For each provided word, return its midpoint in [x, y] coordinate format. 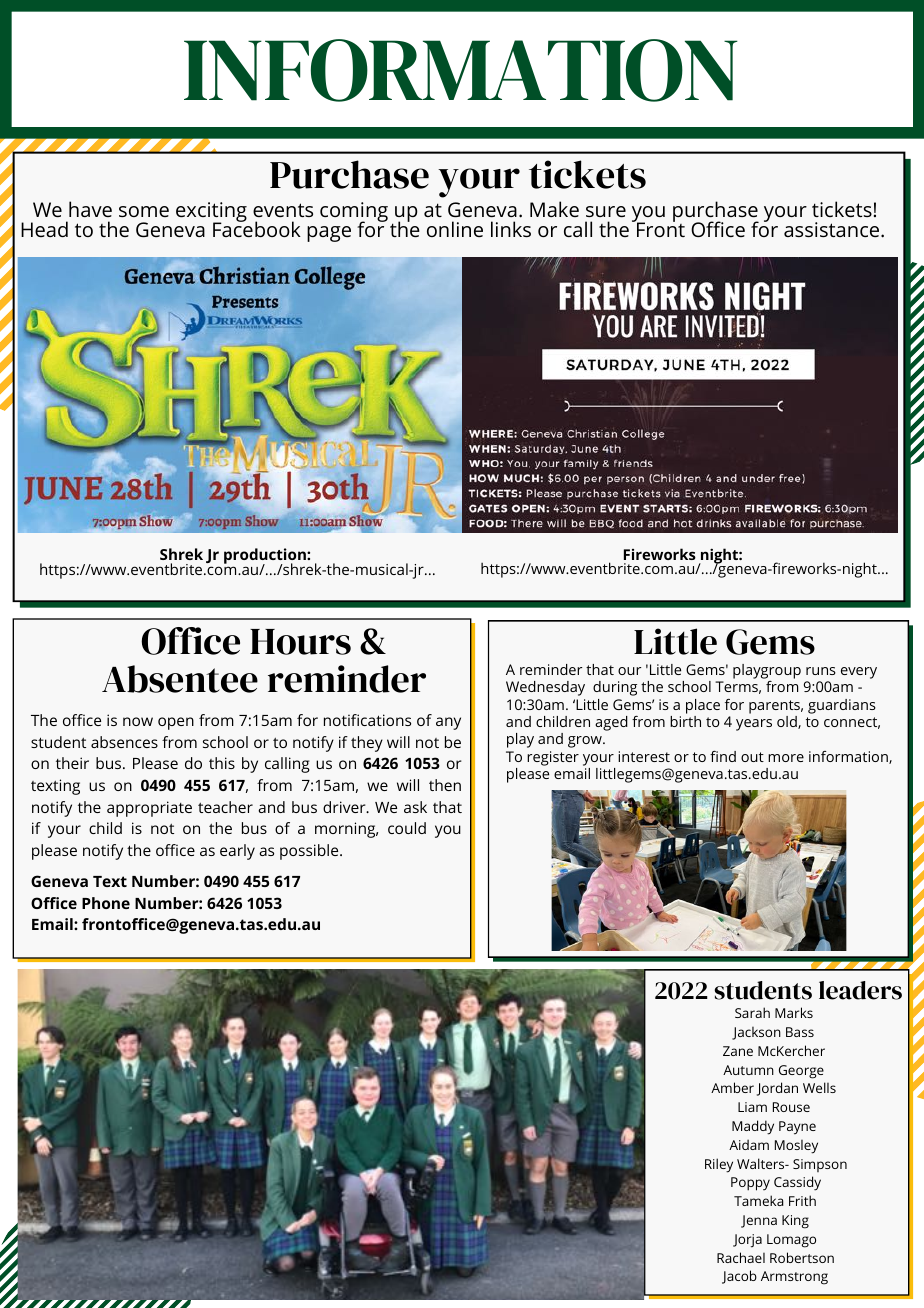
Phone [106, 903]
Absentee [180, 679]
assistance [833, 229]
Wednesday [545, 688]
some [144, 211]
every [859, 673]
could [407, 828]
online [455, 229]
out [752, 757]
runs [821, 671]
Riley [719, 1165]
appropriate [149, 809]
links [511, 229]
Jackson [756, 1033]
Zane [738, 1051]
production [266, 557]
